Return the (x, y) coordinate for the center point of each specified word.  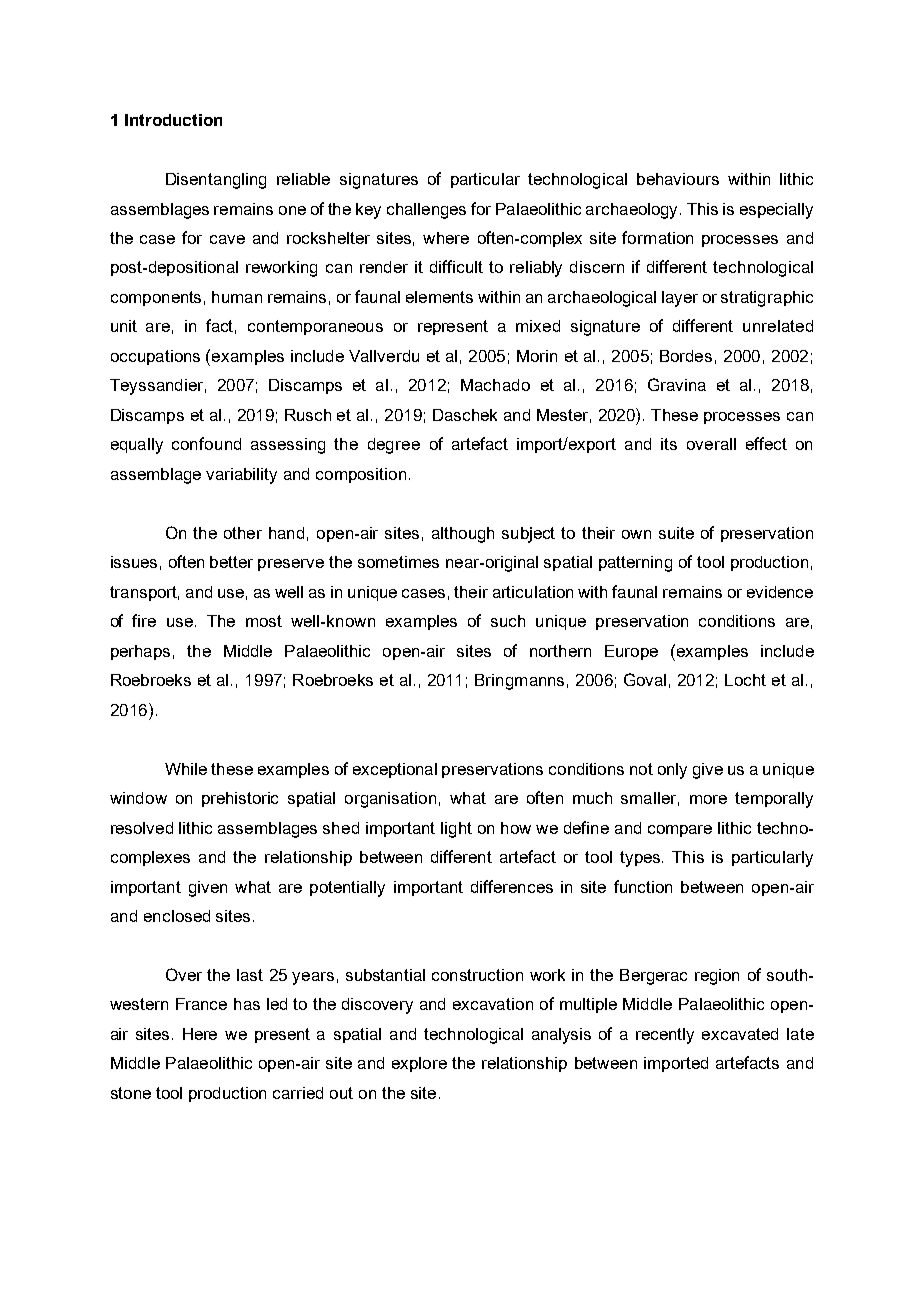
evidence (780, 592)
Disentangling (216, 181)
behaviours (678, 179)
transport (144, 593)
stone (131, 1093)
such (508, 621)
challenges (426, 211)
